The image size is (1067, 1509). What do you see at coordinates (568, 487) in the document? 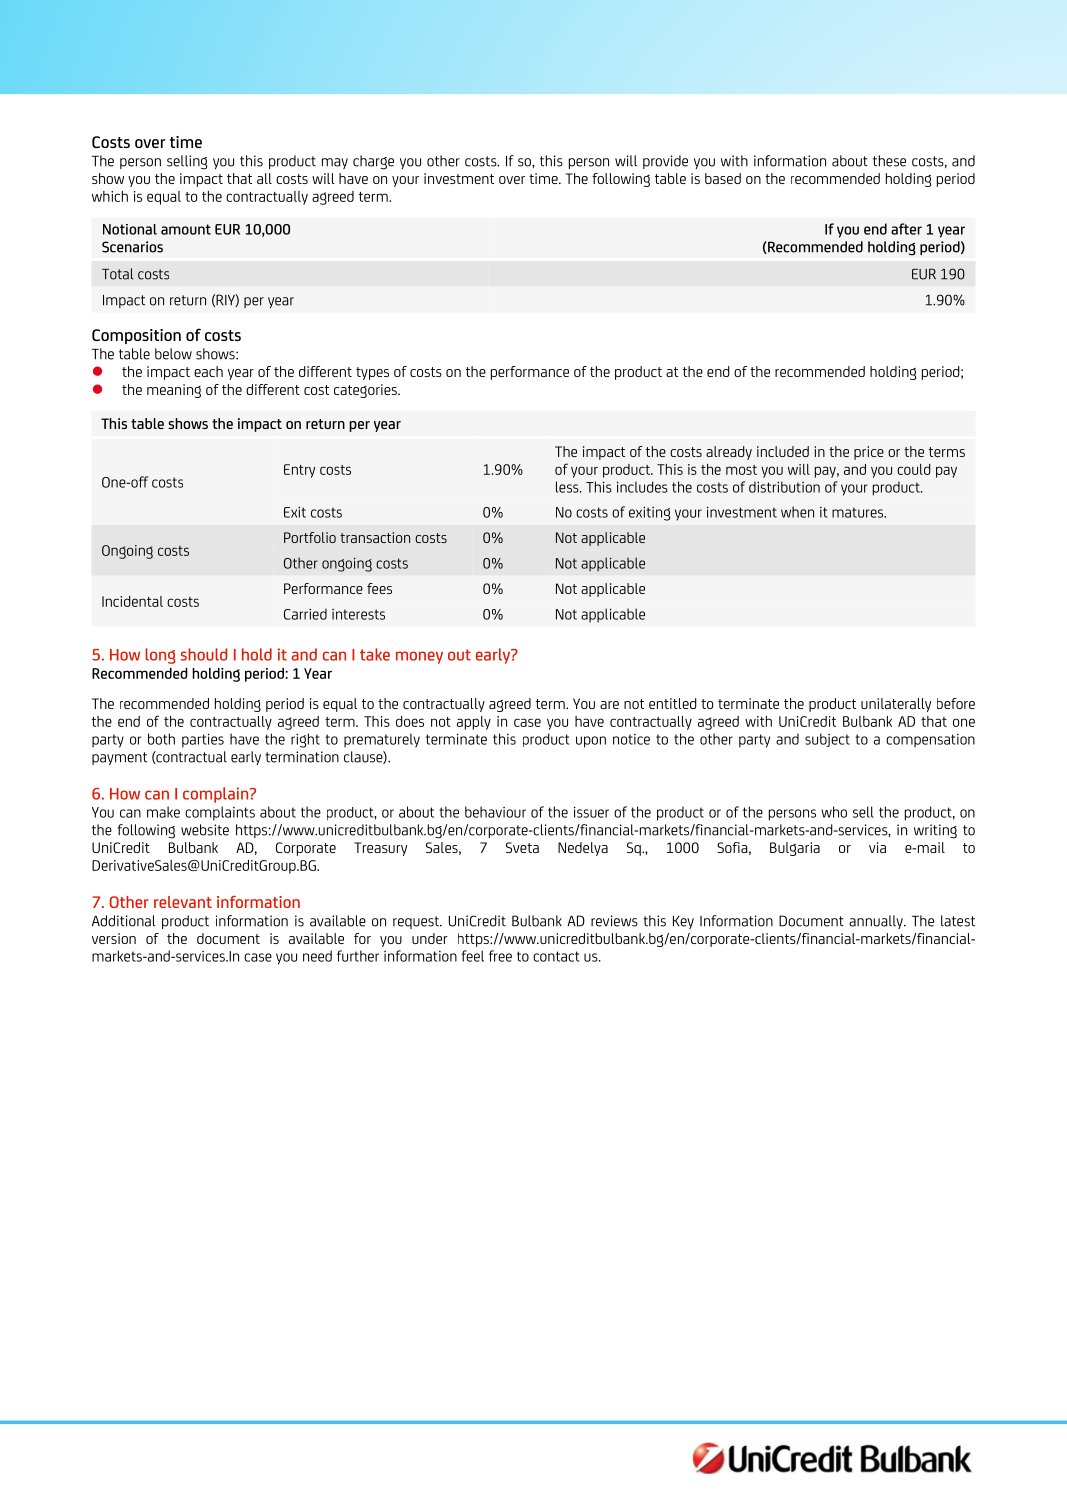
I see `less` at bounding box center [568, 487].
